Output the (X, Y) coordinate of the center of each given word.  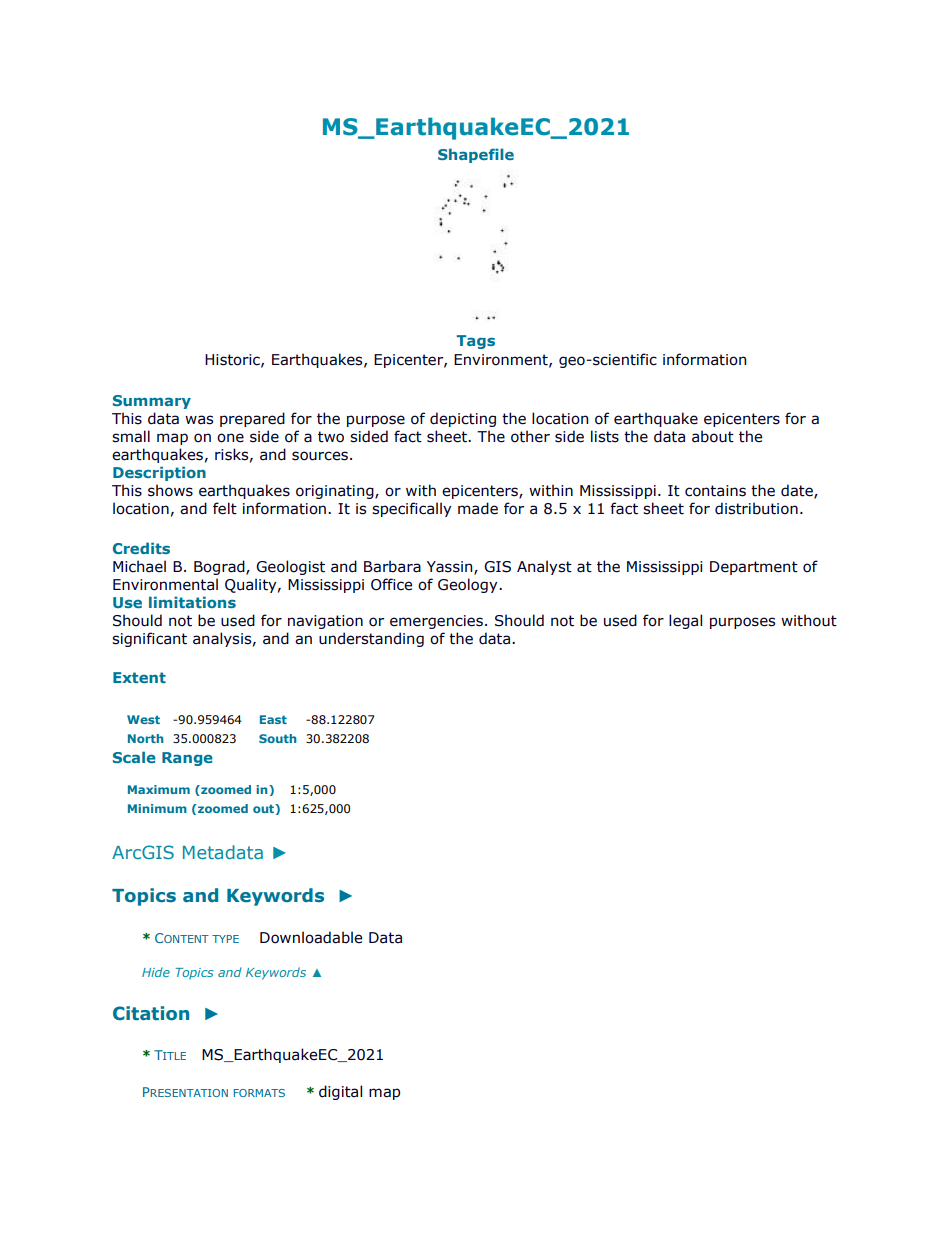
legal (685, 621)
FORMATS (259, 1093)
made (478, 508)
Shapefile (476, 155)
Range (187, 759)
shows (170, 490)
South (278, 738)
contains (715, 491)
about (713, 436)
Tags (475, 342)
